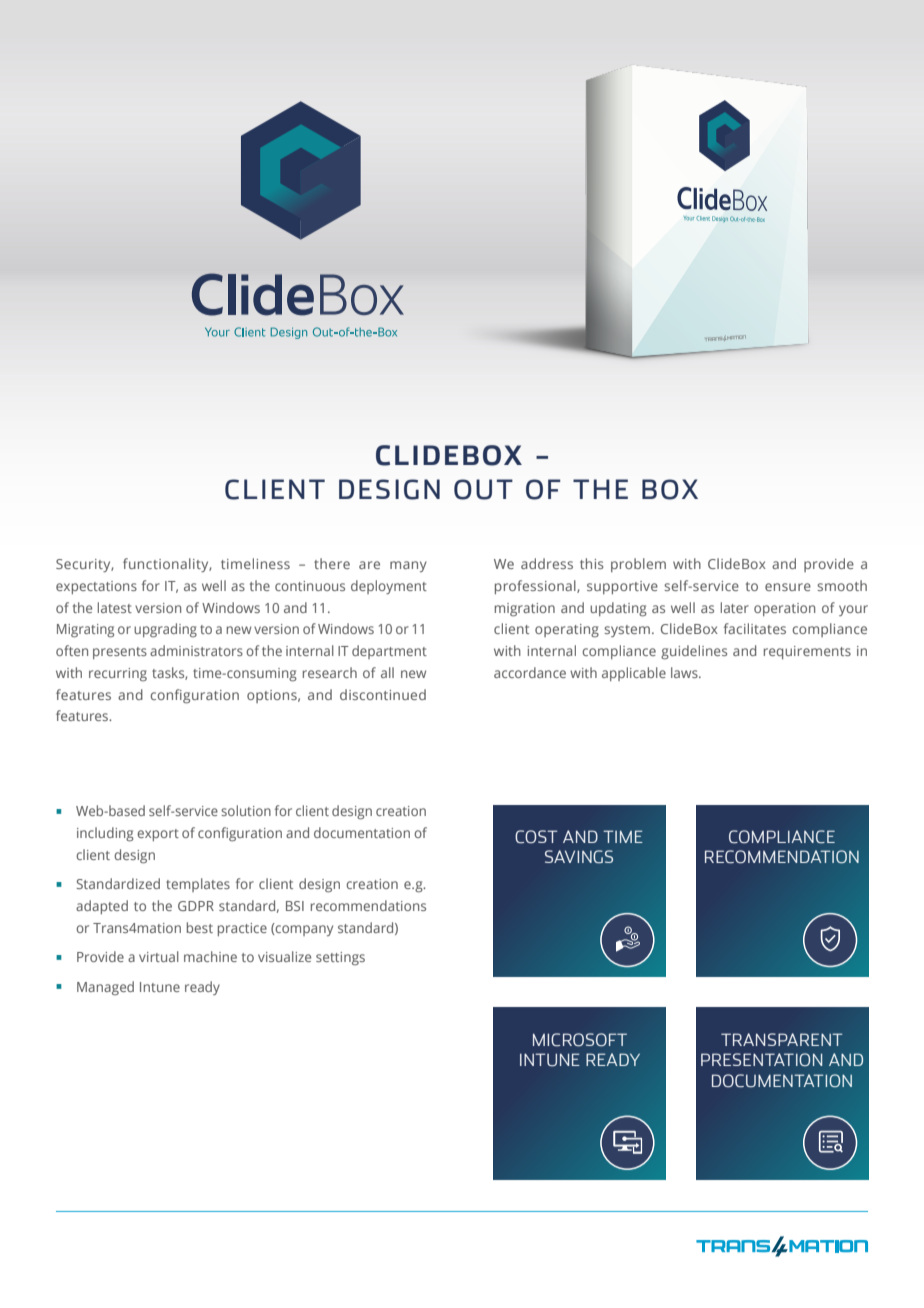 The width and height of the screenshot is (924, 1308). Describe the element at coordinates (332, 563) in the screenshot. I see `there` at that location.
